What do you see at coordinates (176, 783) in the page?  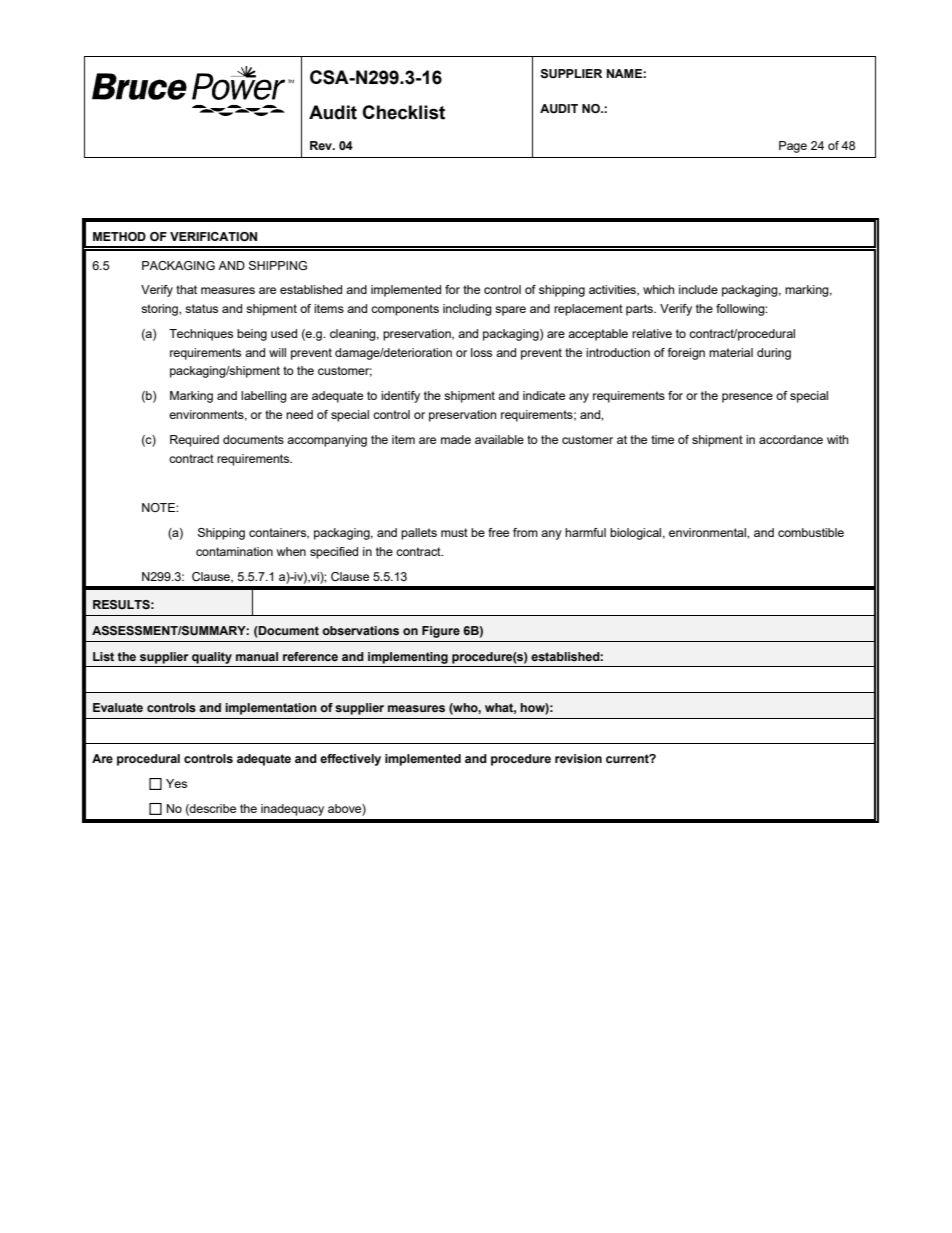 I see `Yes` at bounding box center [176, 783].
